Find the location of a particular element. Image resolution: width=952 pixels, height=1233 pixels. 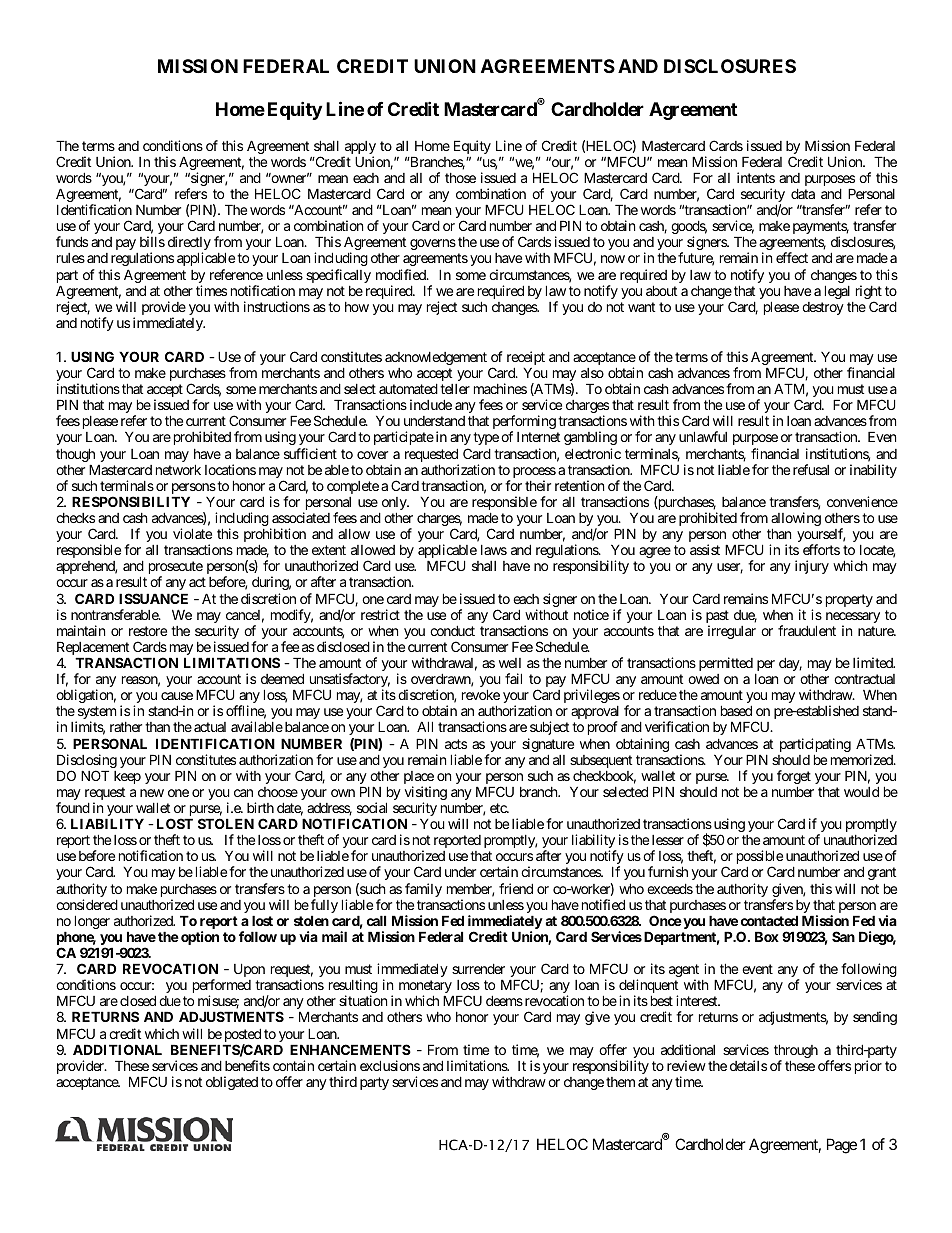

teller is located at coordinates (455, 389).
